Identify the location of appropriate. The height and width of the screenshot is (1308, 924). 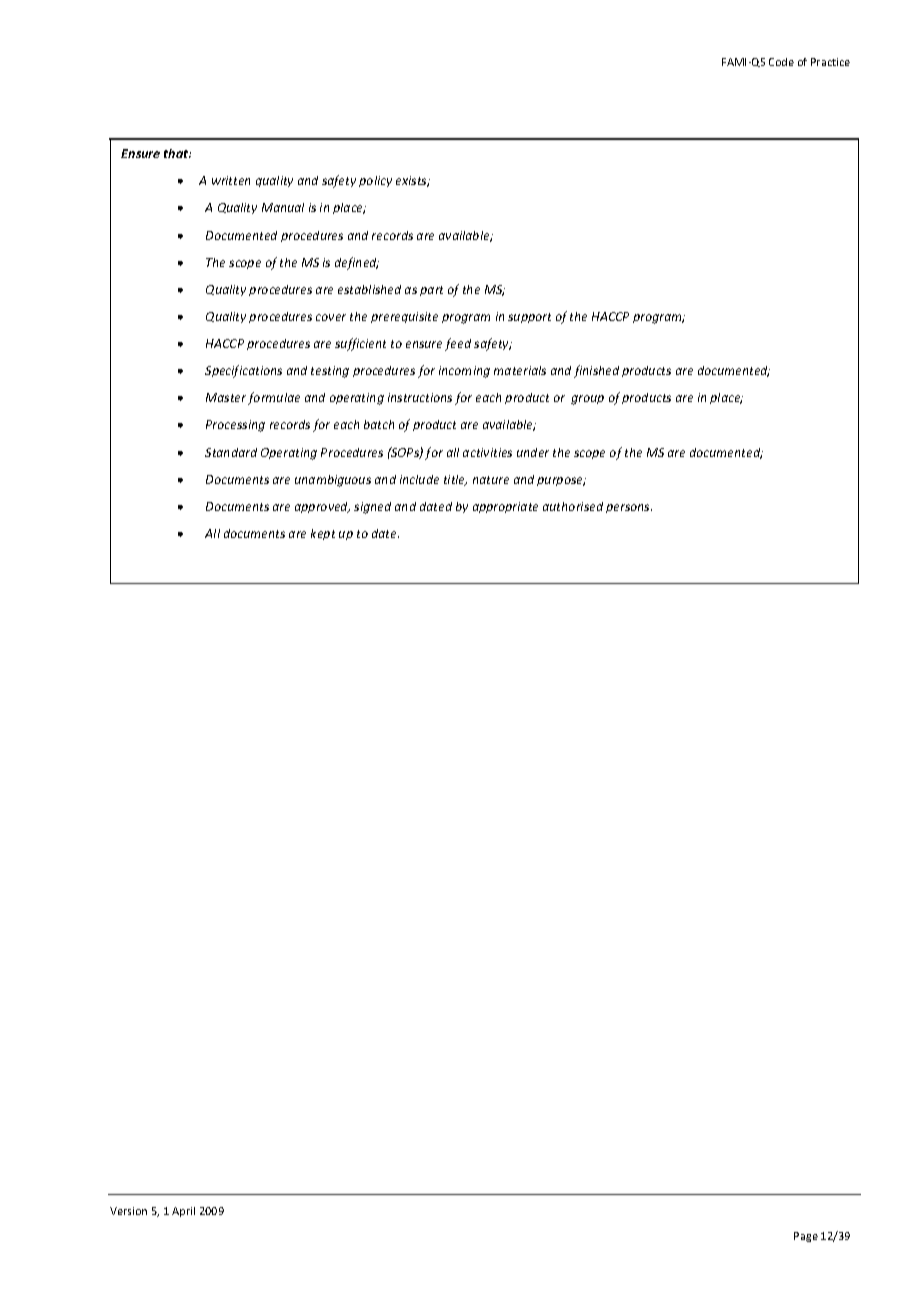
(505, 507).
